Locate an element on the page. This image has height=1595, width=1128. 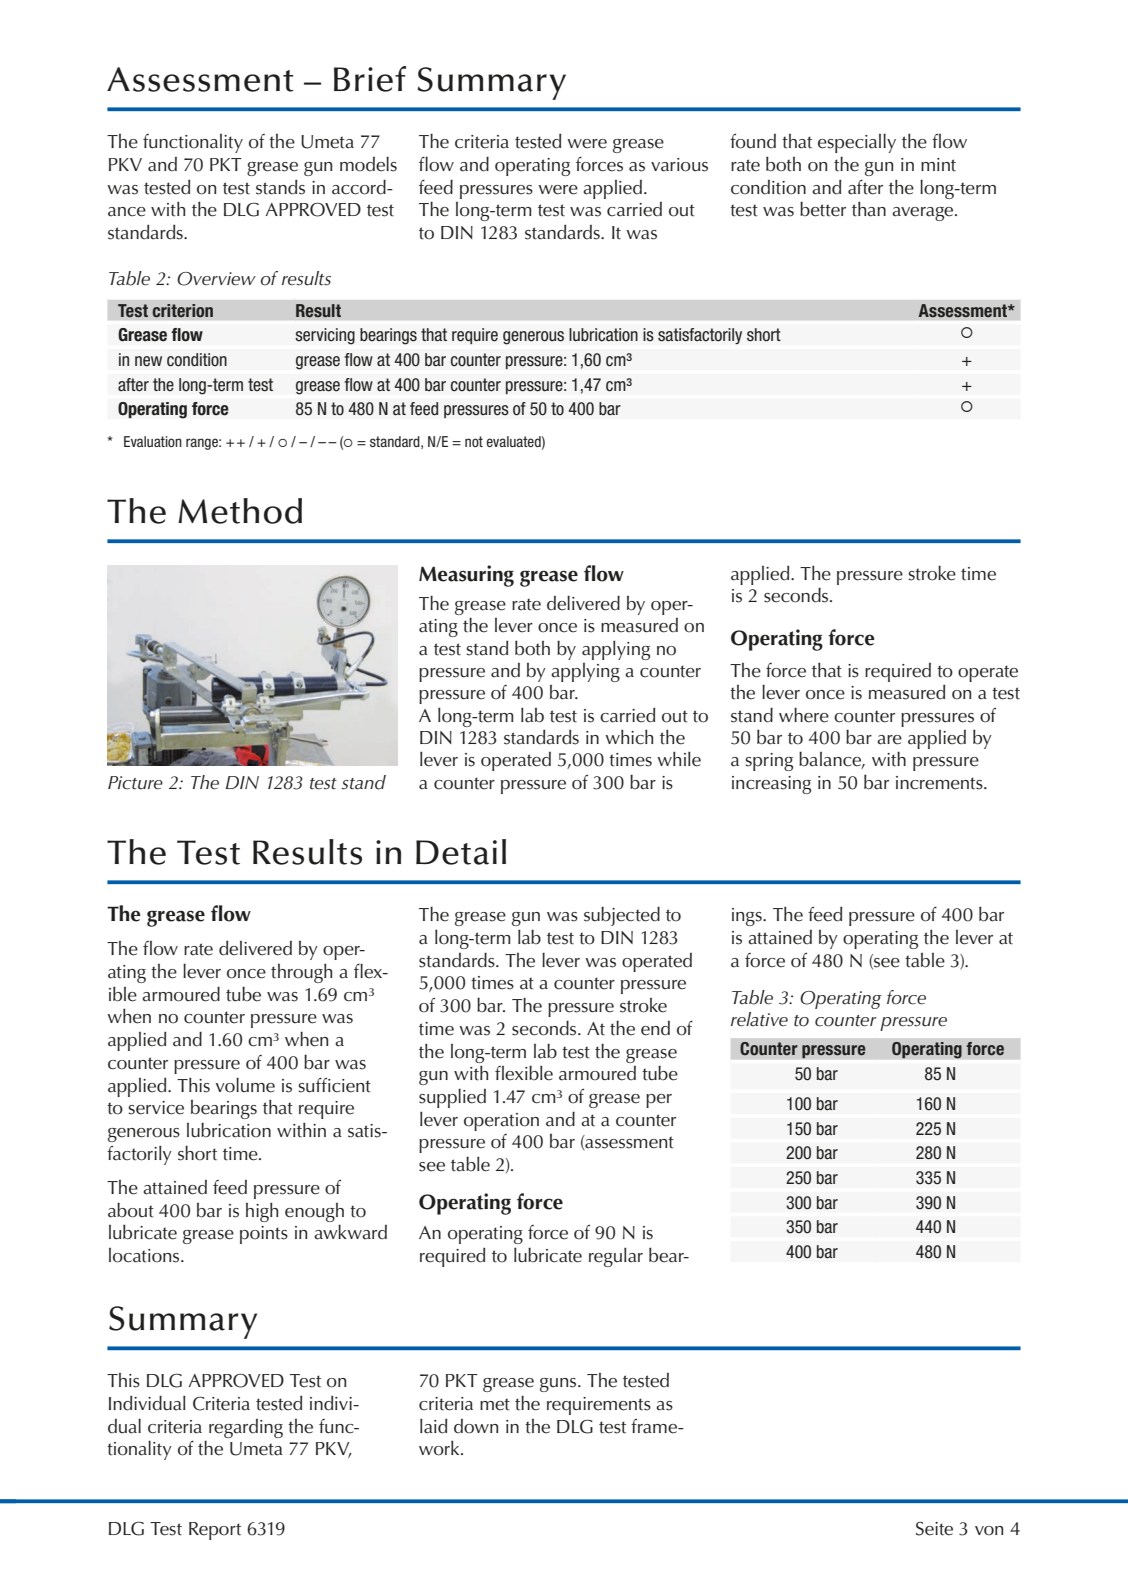
new is located at coordinates (148, 361).
